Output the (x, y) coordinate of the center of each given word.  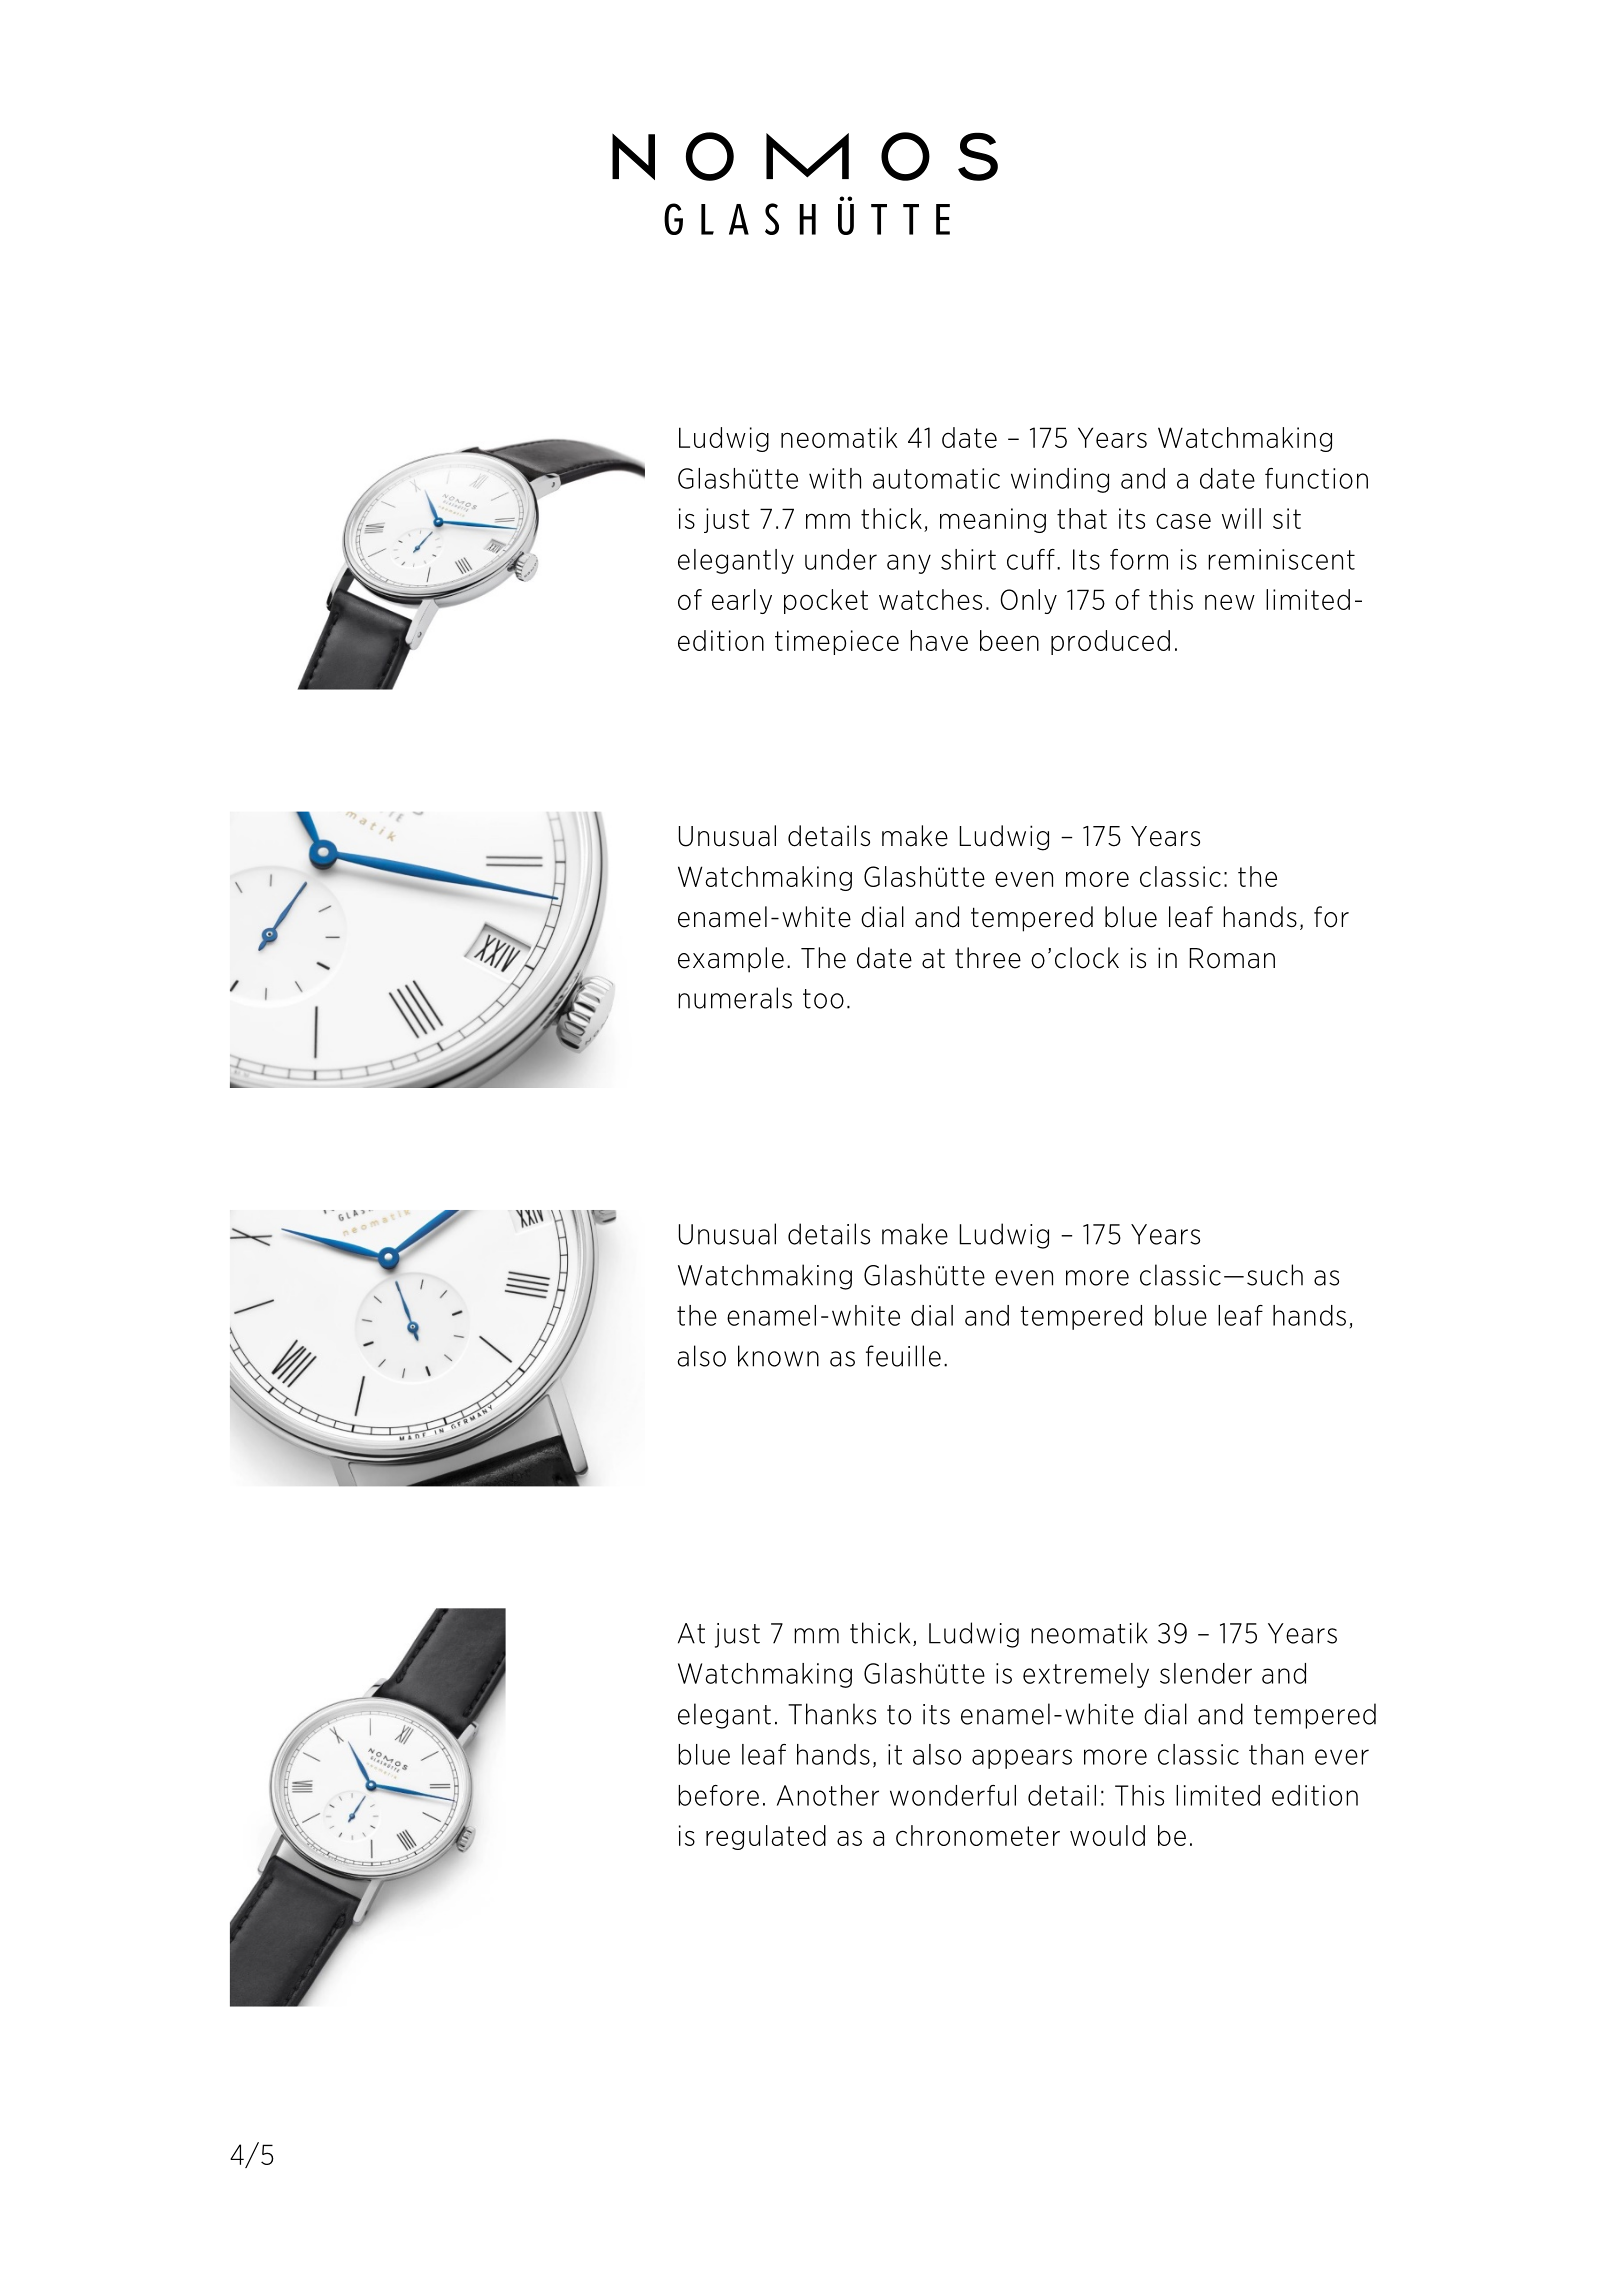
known (778, 1356)
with (835, 478)
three (988, 958)
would (1107, 1835)
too (823, 999)
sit (1287, 518)
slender (1206, 1673)
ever (1342, 1757)
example (731, 960)
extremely (1086, 1675)
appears (1022, 1759)
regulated (766, 1837)
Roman (1232, 958)
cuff (1031, 559)
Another (828, 1795)
